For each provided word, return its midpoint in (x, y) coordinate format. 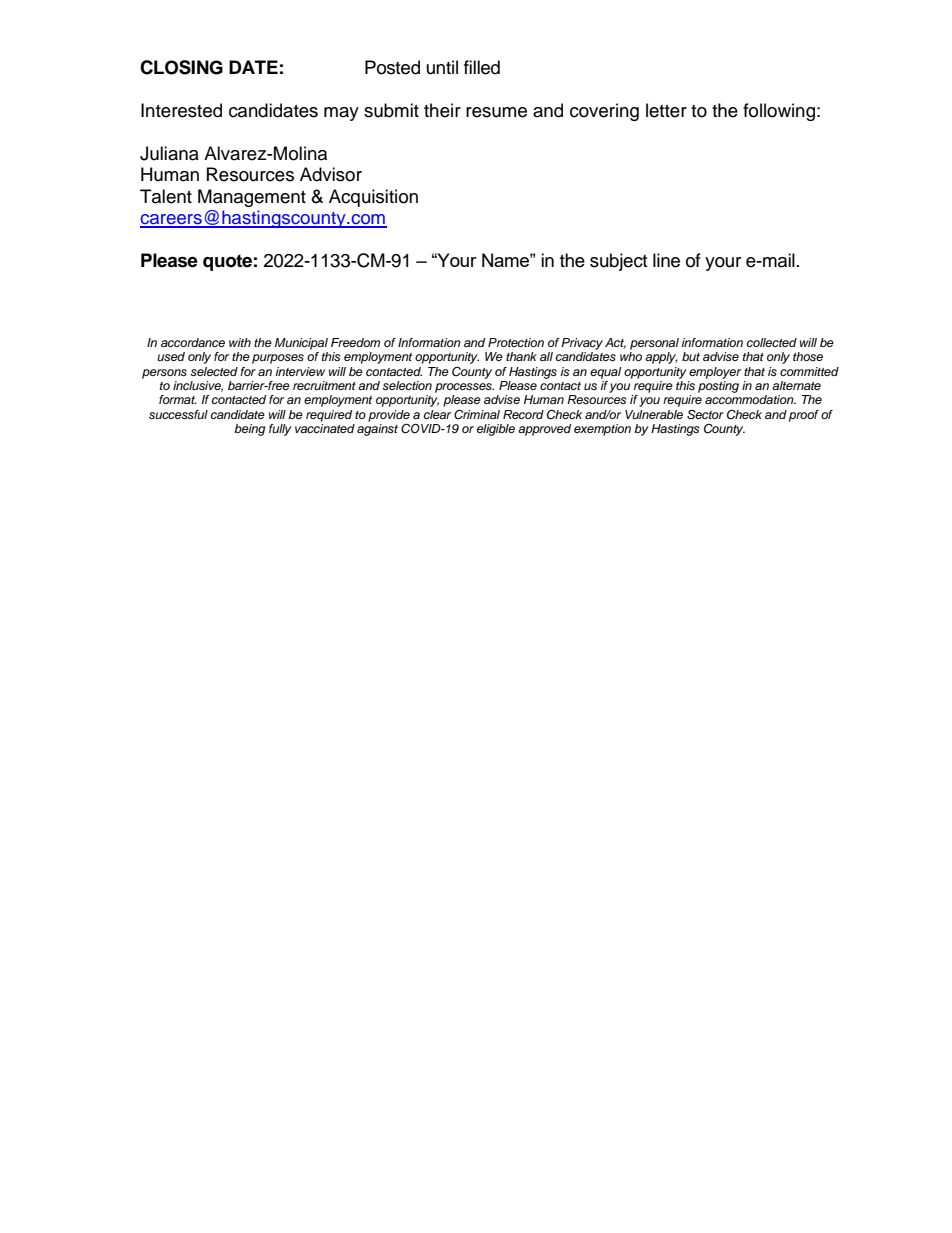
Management (252, 198)
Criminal (477, 414)
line (666, 260)
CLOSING (181, 67)
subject (618, 262)
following (779, 112)
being (249, 430)
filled (482, 67)
